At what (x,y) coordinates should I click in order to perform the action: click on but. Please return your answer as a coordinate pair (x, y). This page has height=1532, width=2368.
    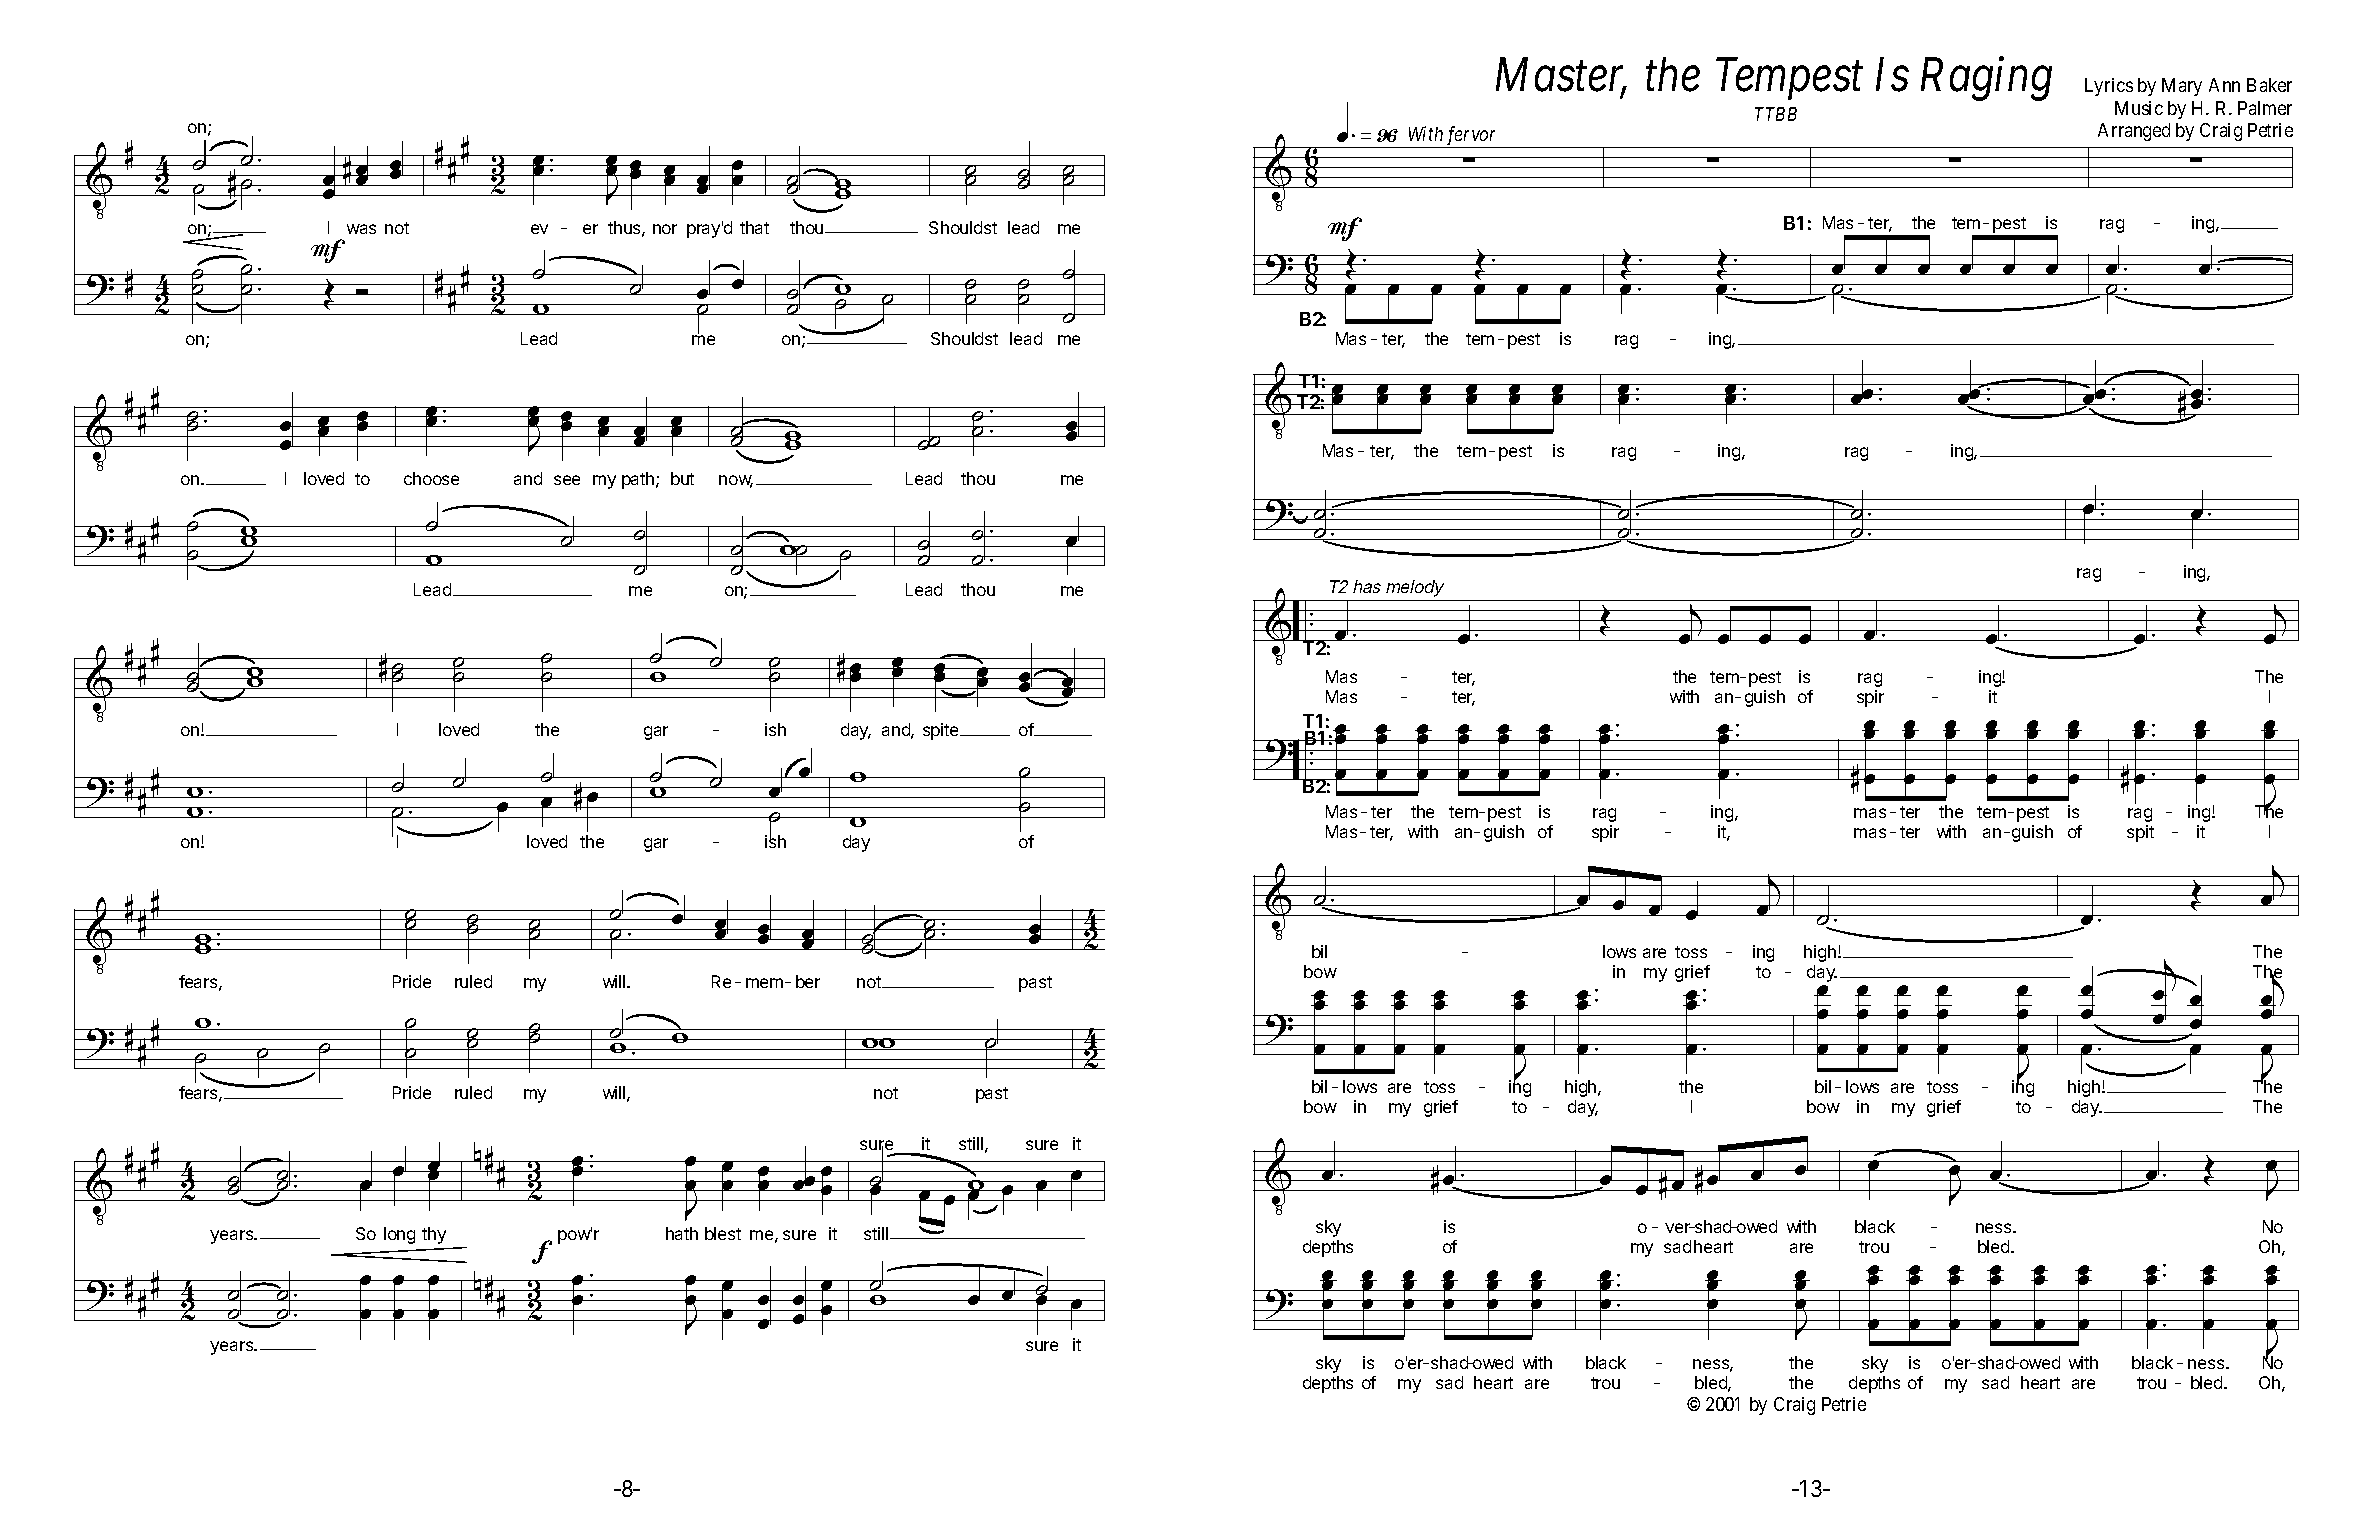
    Looking at the image, I should click on (682, 478).
